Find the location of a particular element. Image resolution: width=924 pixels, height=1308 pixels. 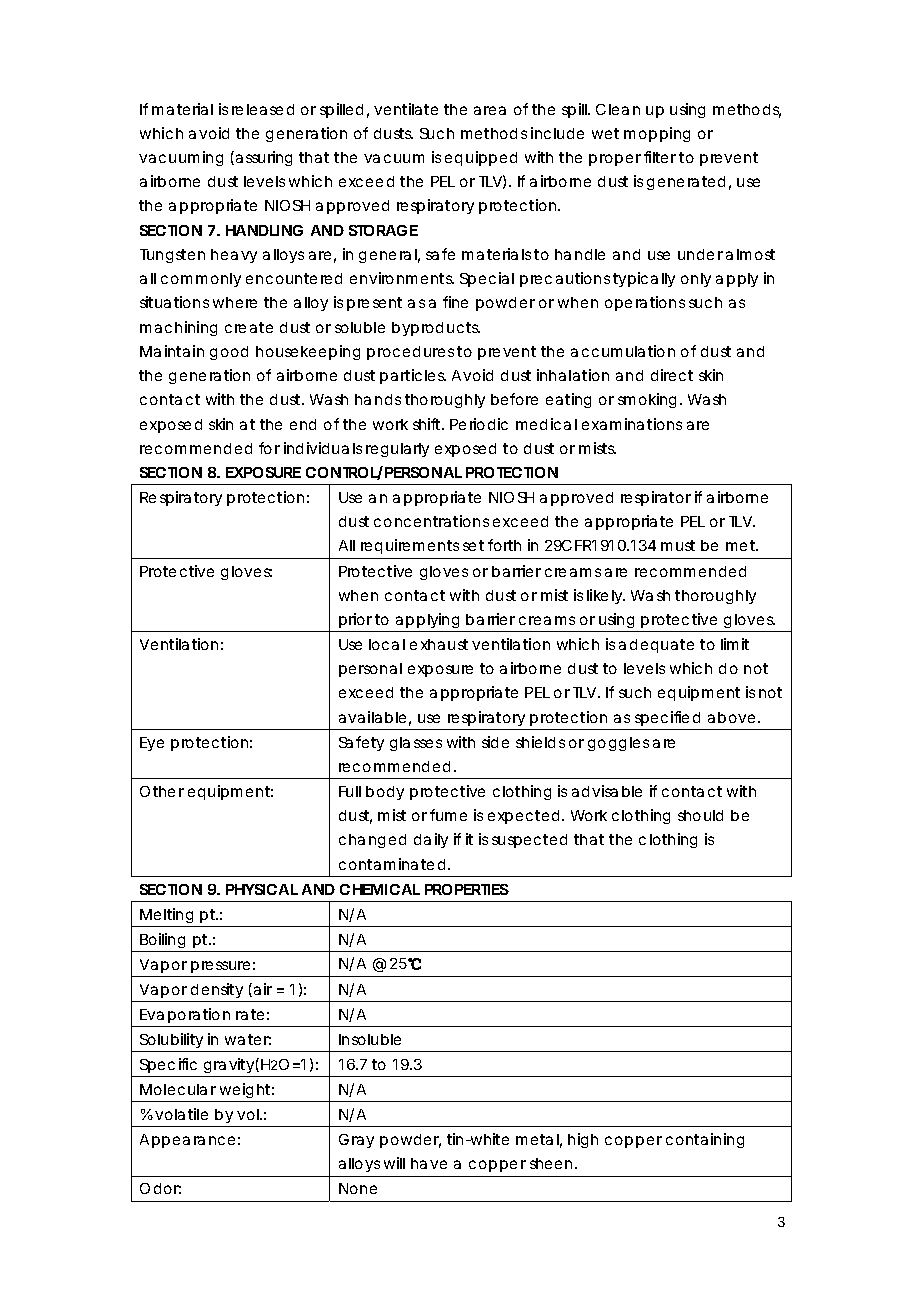

Eye is located at coordinates (152, 744).
